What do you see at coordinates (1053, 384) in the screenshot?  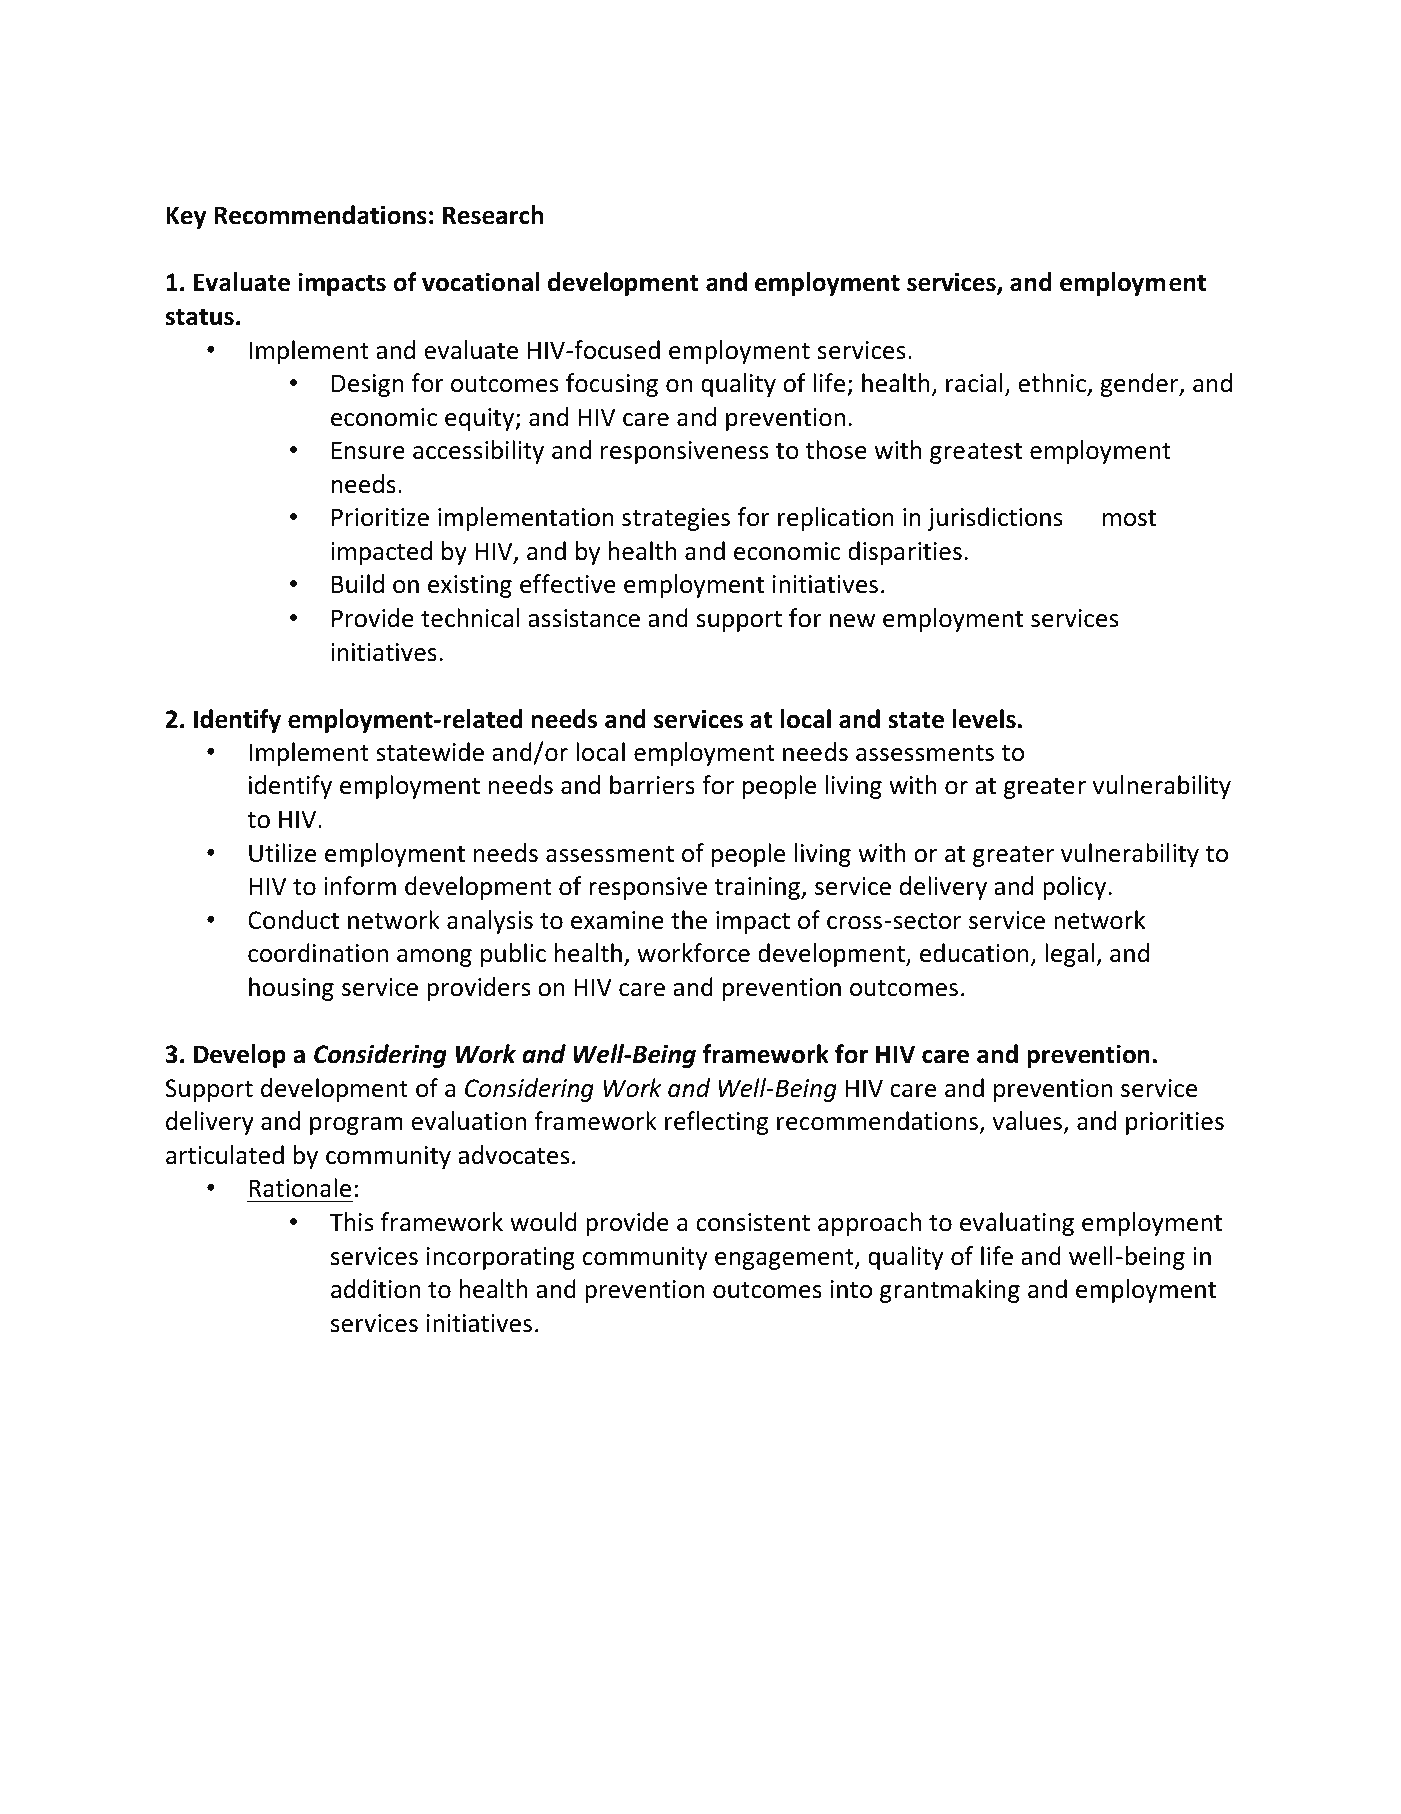 I see `ethnic` at bounding box center [1053, 384].
